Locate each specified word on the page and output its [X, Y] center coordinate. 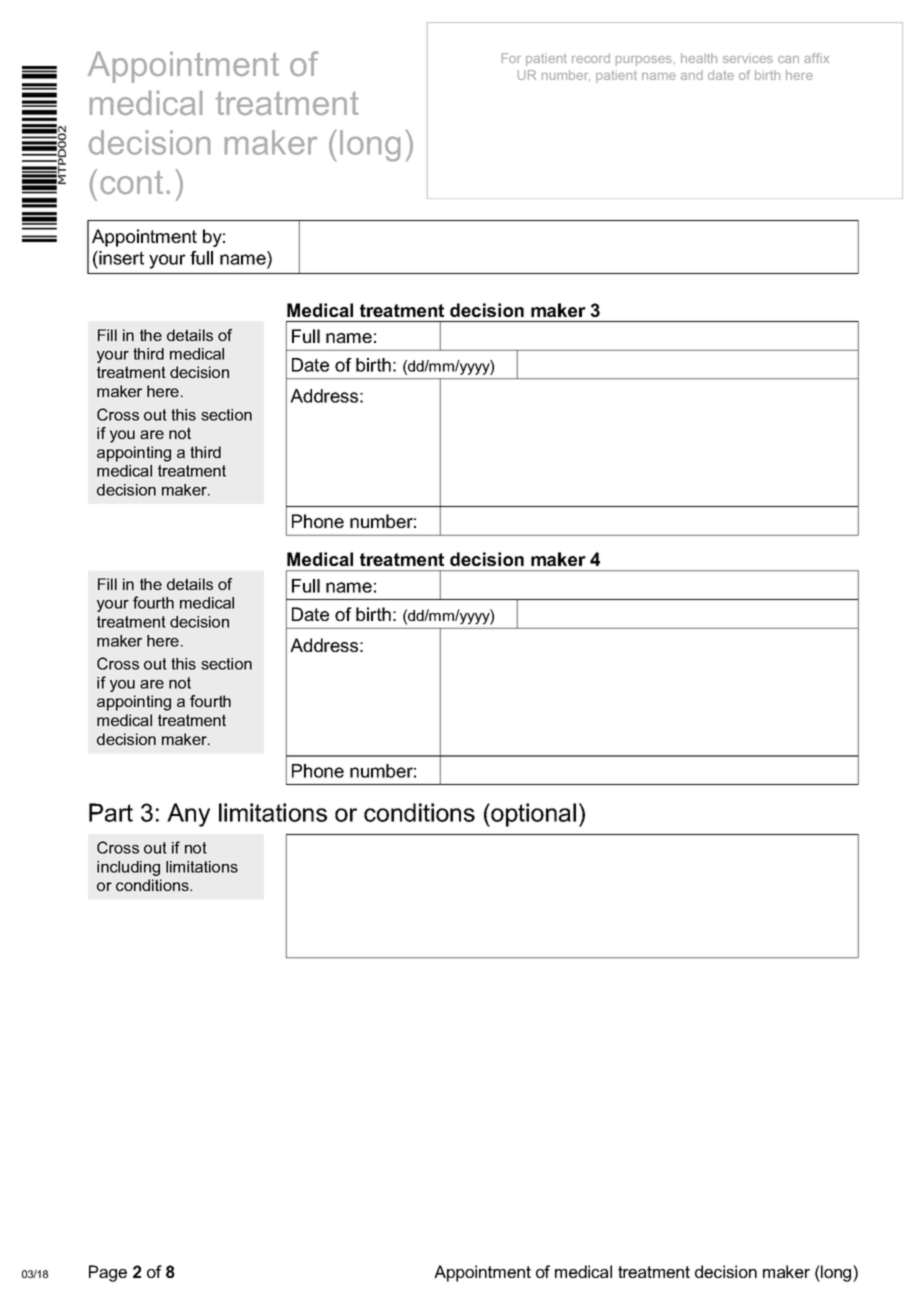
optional [532, 815]
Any [188, 815]
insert [120, 258]
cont [132, 182]
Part [111, 812]
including [128, 868]
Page [108, 1273]
